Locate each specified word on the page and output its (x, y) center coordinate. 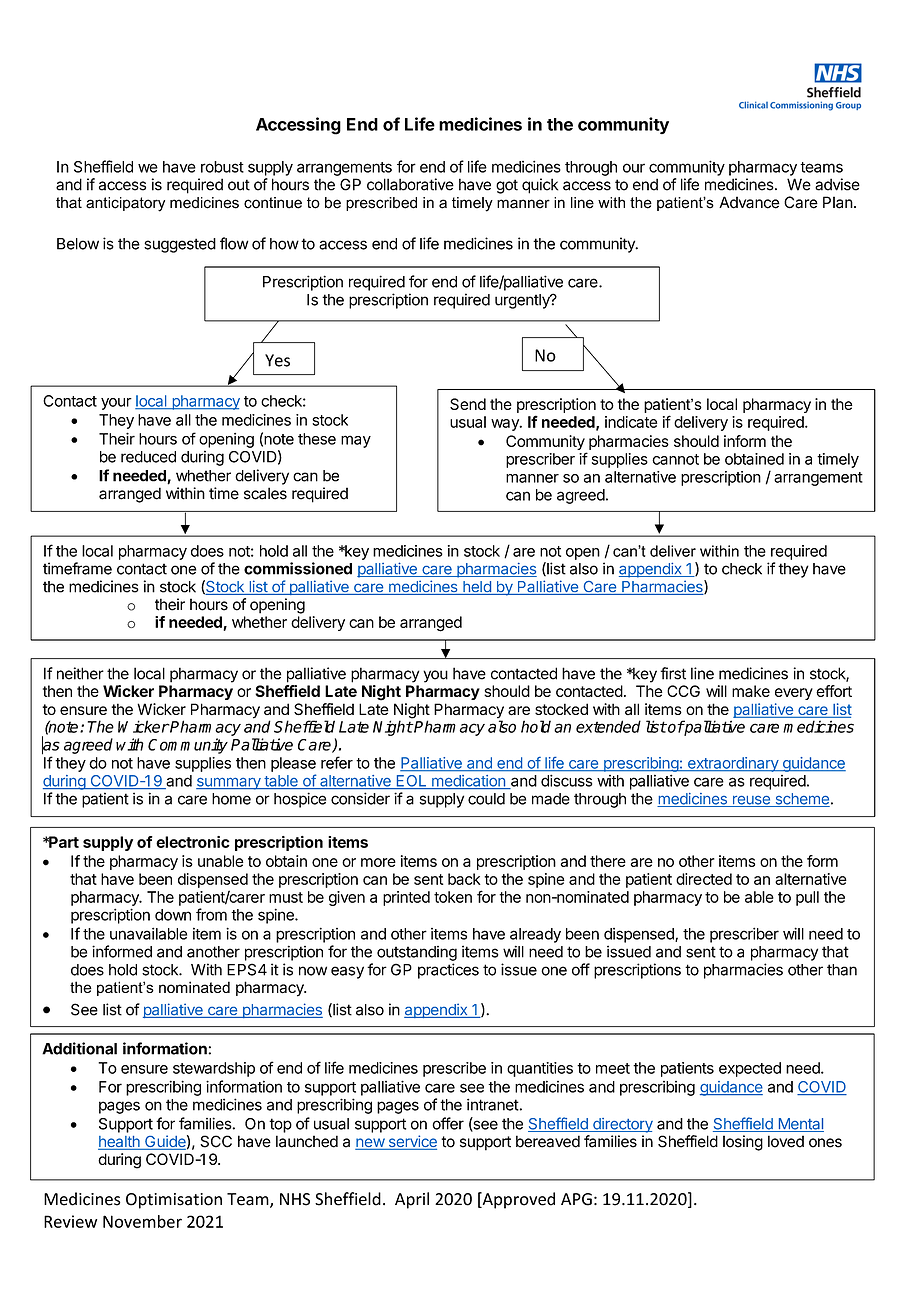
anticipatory (125, 204)
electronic (193, 842)
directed (704, 879)
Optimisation (174, 1201)
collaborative (410, 184)
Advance (749, 202)
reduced (148, 457)
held (477, 588)
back (464, 879)
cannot (675, 459)
